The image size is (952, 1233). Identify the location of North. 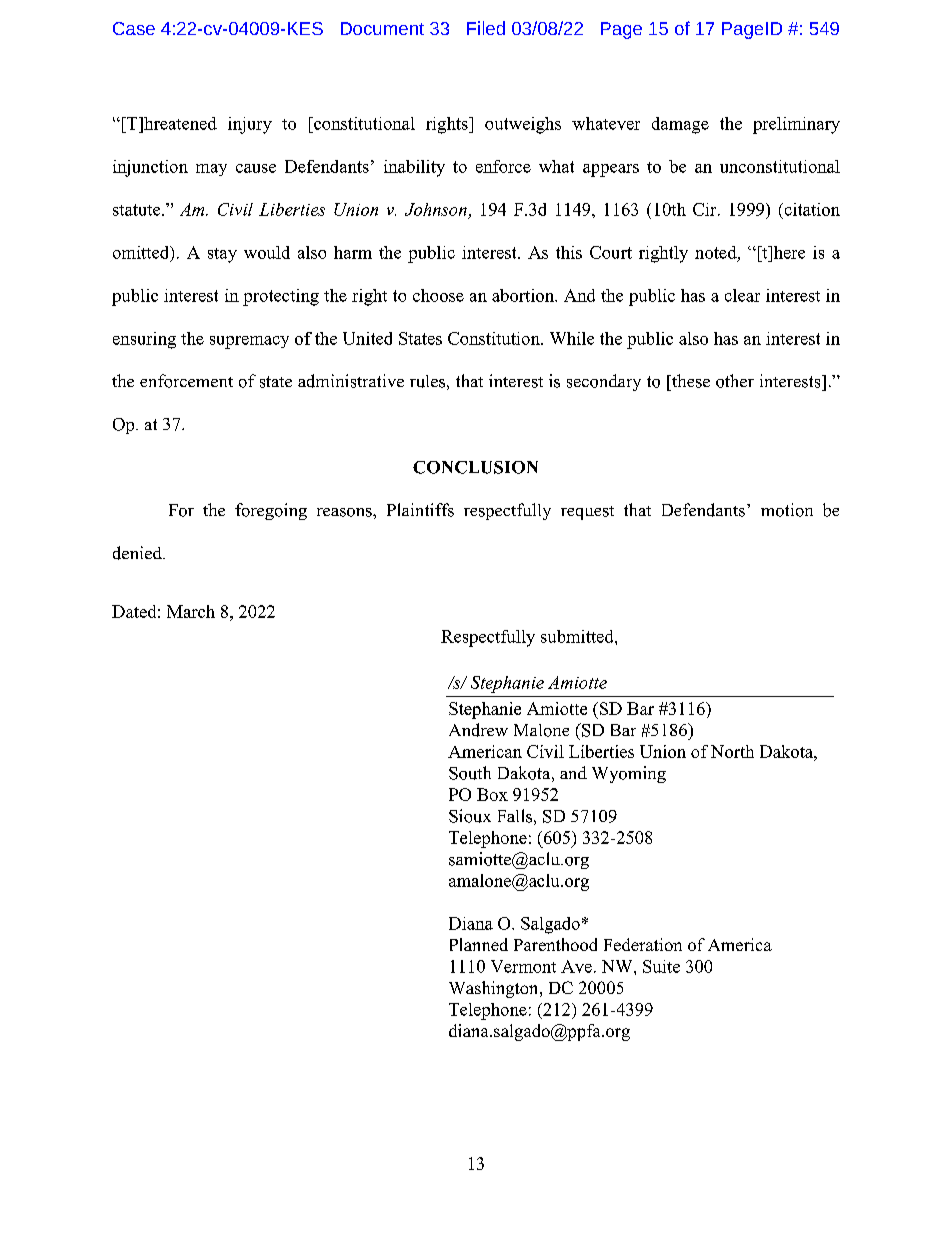
(732, 751).
